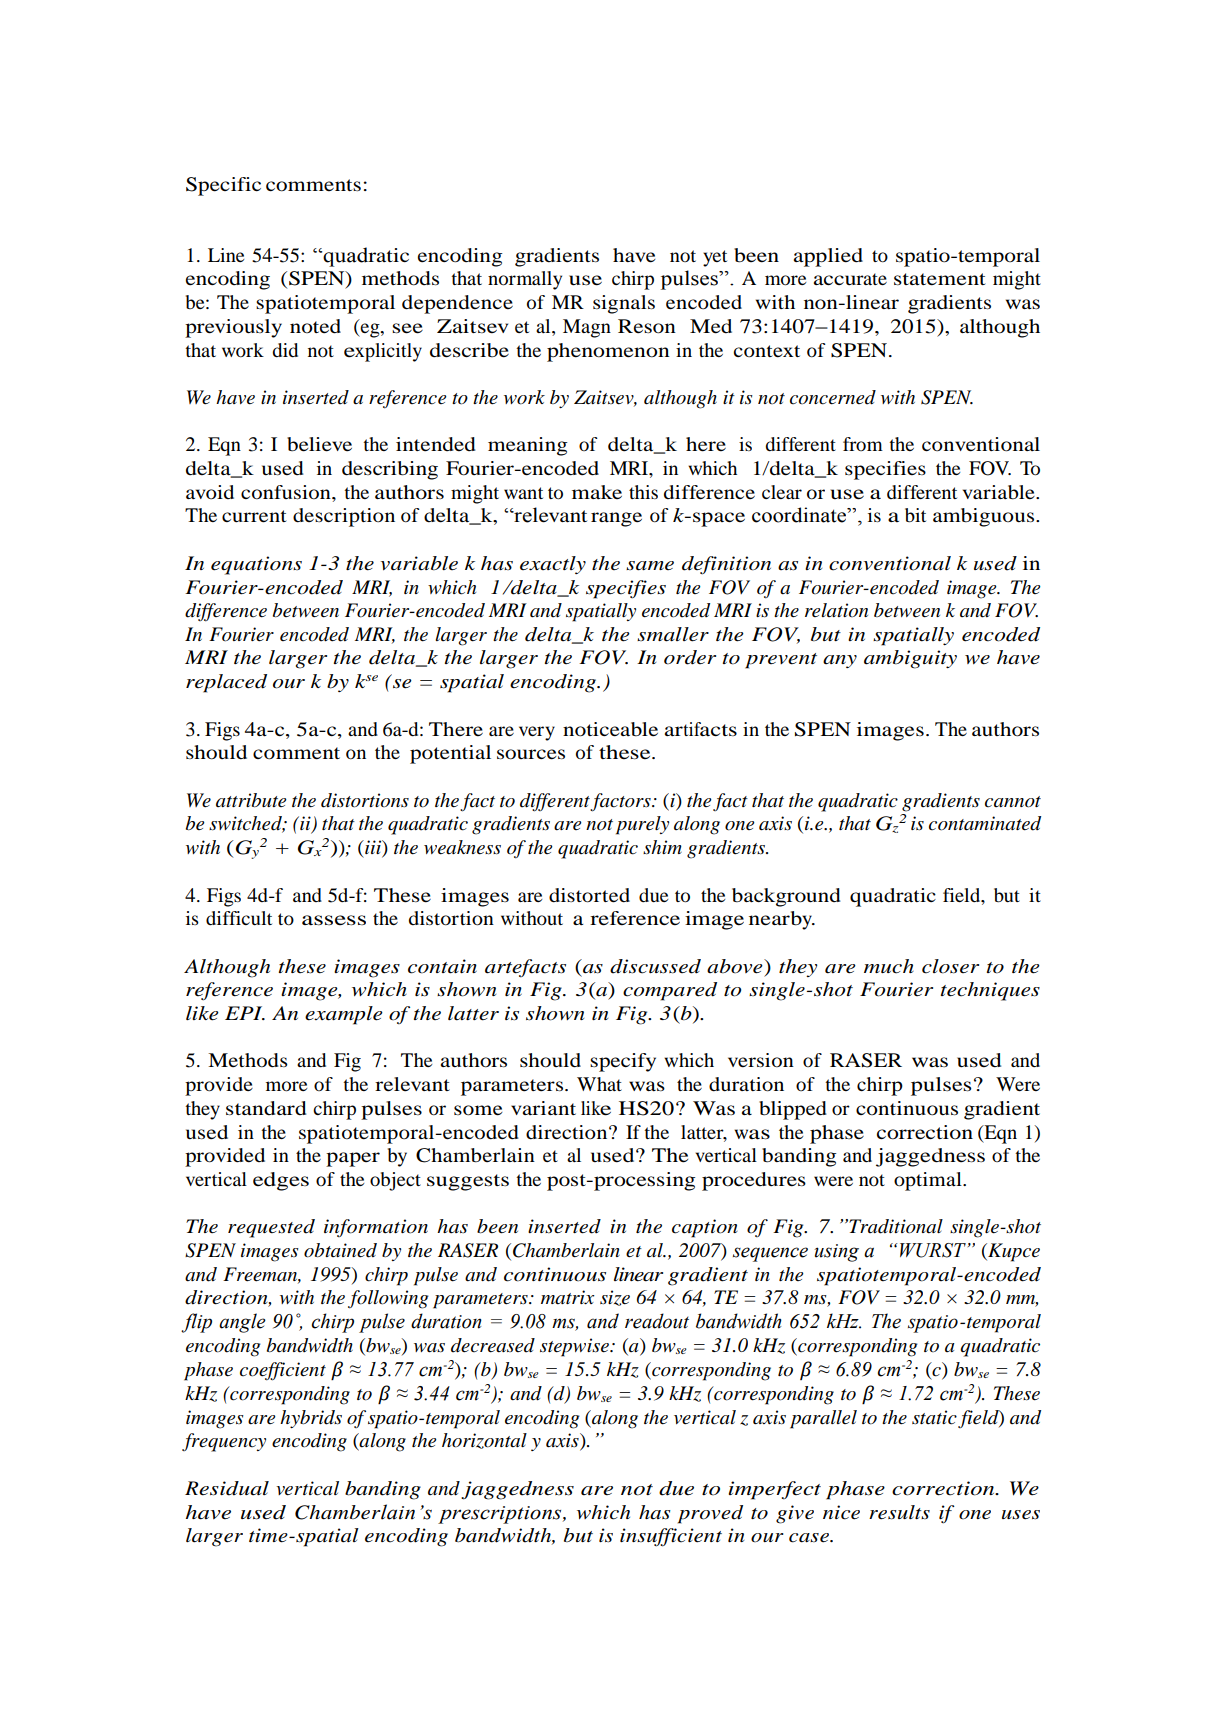  What do you see at coordinates (589, 895) in the screenshot?
I see `distorted` at bounding box center [589, 895].
